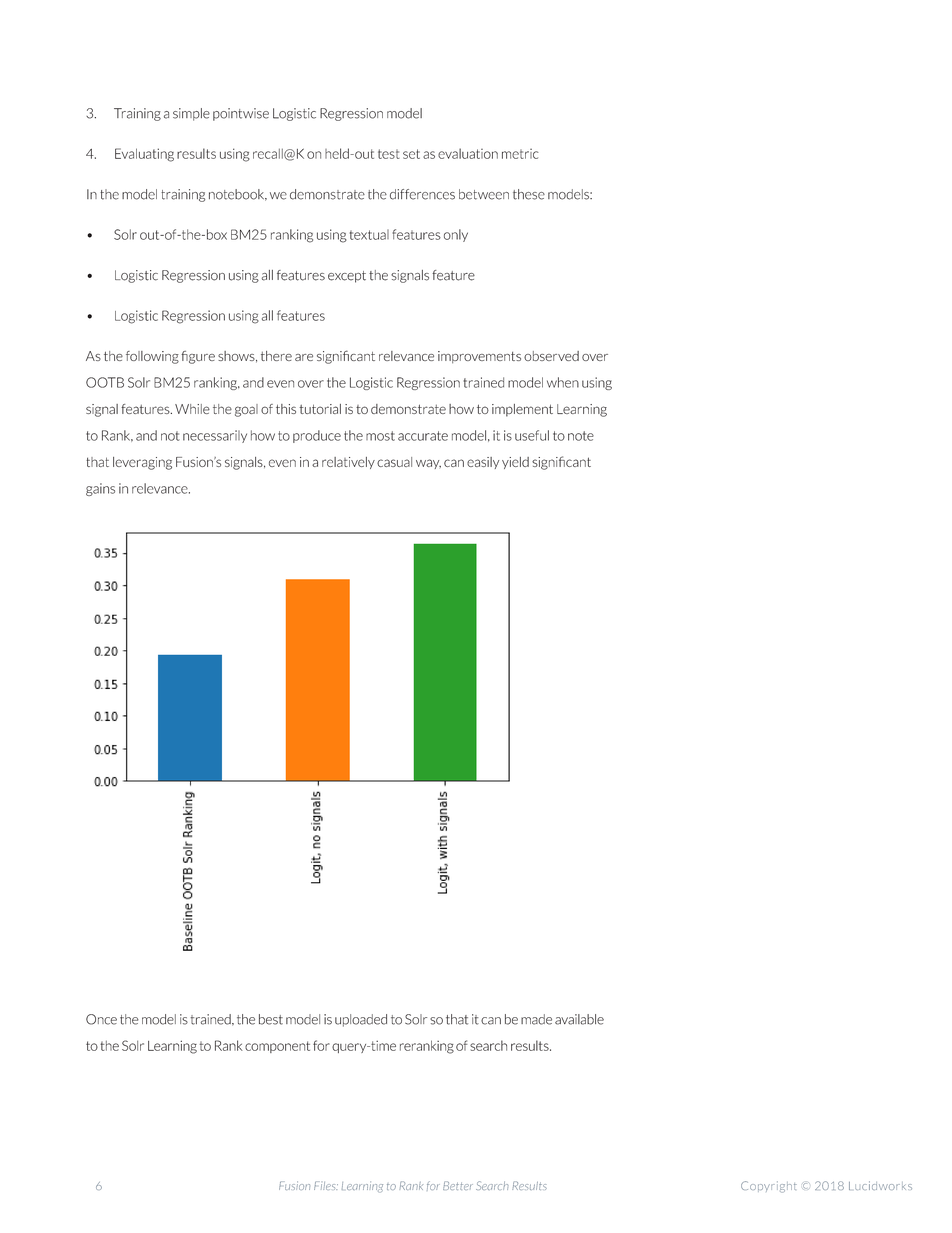  Describe the element at coordinates (458, 1185) in the screenshot. I see `Better` at that location.
